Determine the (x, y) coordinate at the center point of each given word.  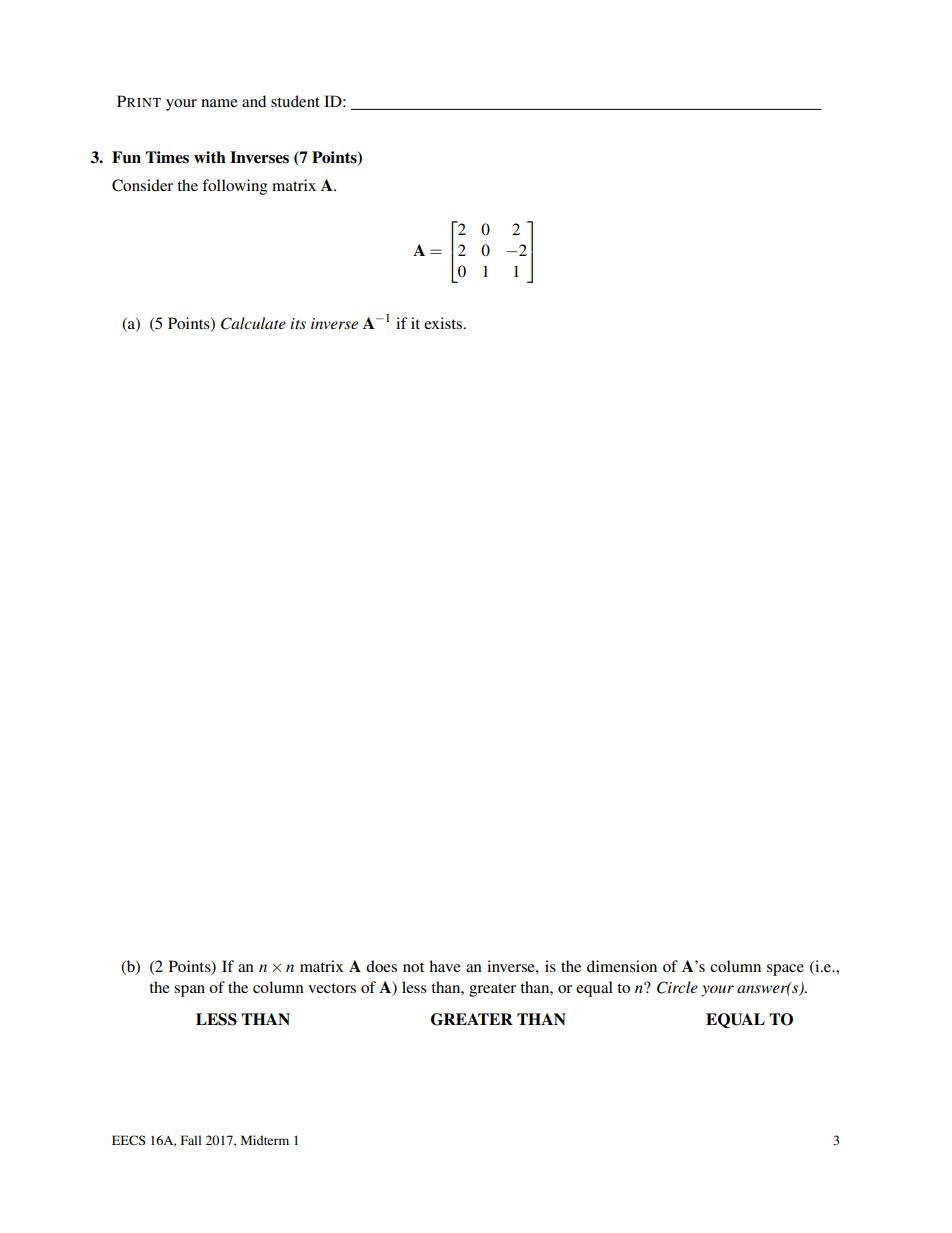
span (189, 991)
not (413, 967)
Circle (677, 987)
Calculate (253, 323)
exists (444, 323)
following (235, 187)
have (445, 966)
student (295, 101)
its (298, 323)
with (210, 157)
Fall (191, 1140)
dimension (622, 966)
